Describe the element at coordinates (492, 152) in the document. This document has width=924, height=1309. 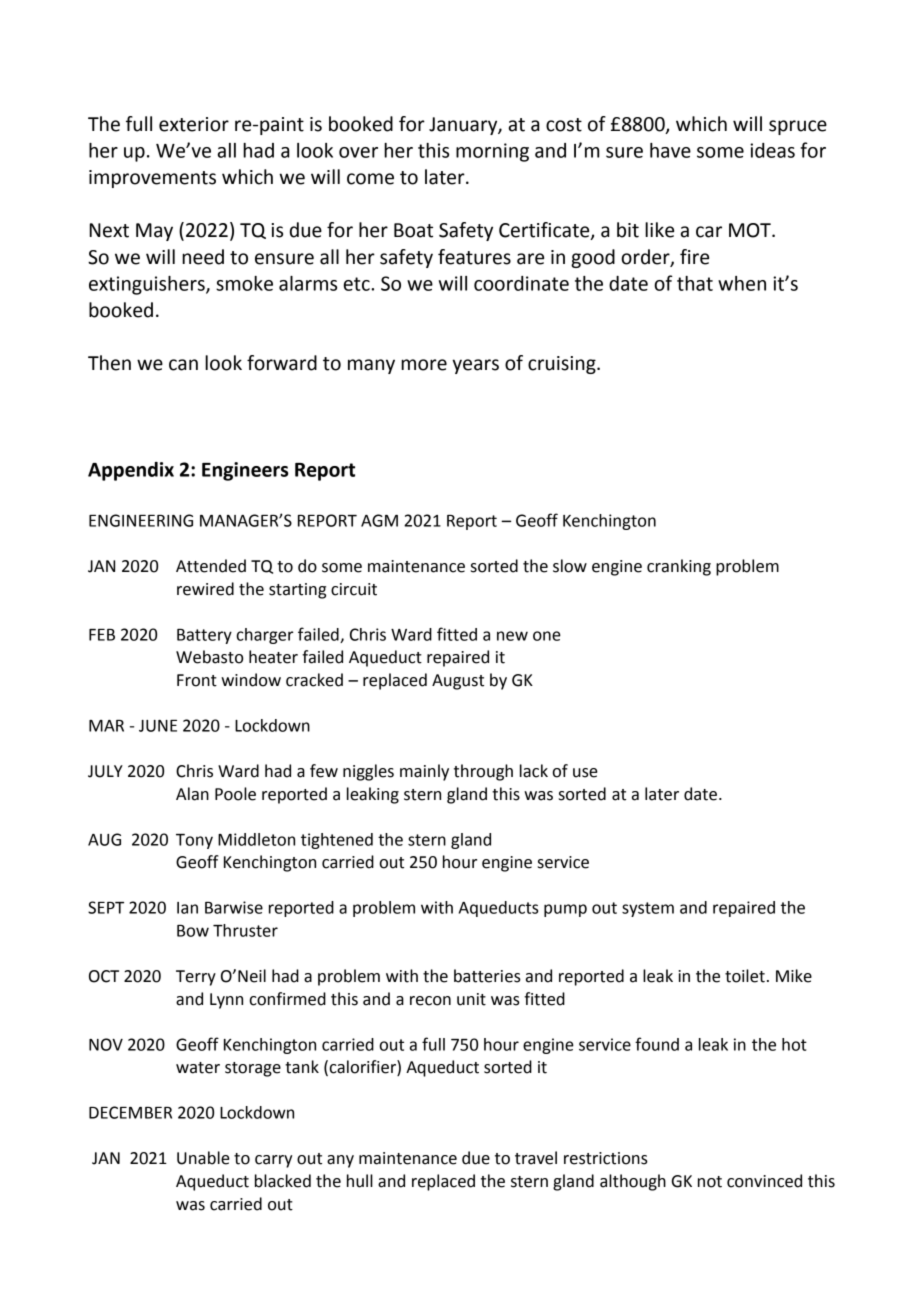
I see `morning` at that location.
